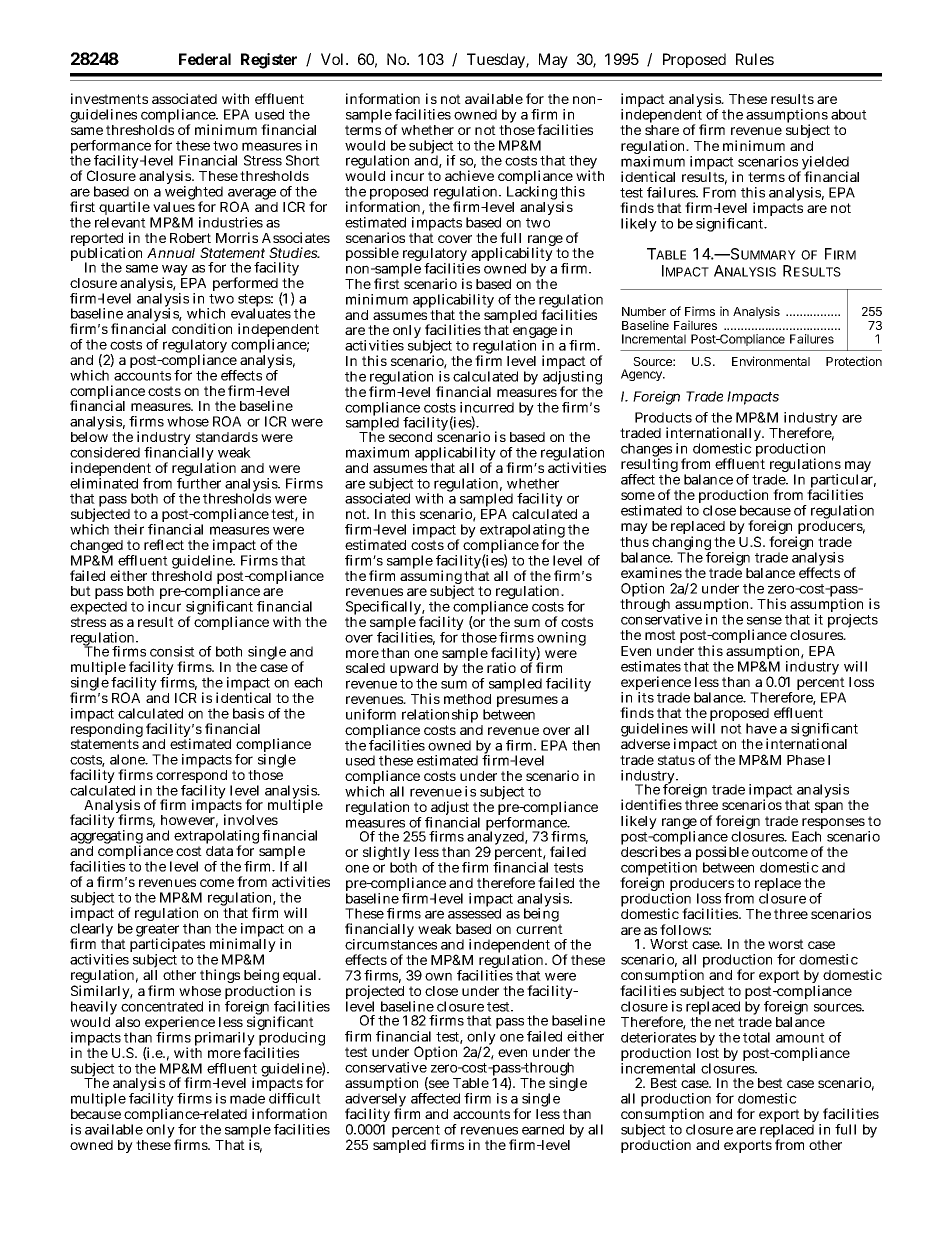 The width and height of the screenshot is (952, 1233). What do you see at coordinates (543, 1129) in the screenshot?
I see `earned` at bounding box center [543, 1129].
